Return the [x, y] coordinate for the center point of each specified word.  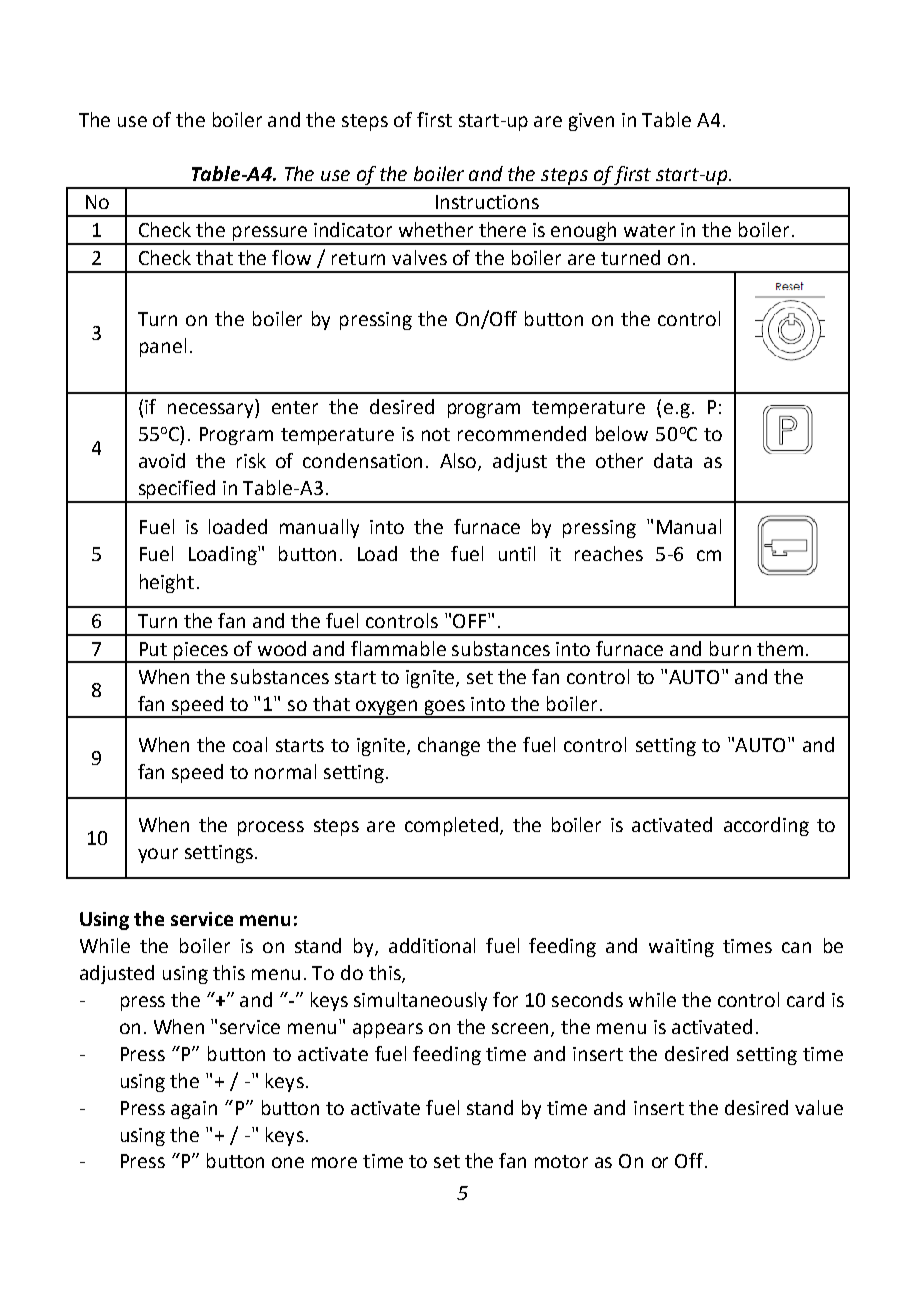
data [673, 460]
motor [561, 1161]
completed [453, 826]
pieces [202, 652]
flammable [398, 648]
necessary [212, 410]
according [766, 826]
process [271, 828]
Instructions [487, 202]
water [649, 230]
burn [730, 648]
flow [291, 257]
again [194, 1110]
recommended [522, 433]
